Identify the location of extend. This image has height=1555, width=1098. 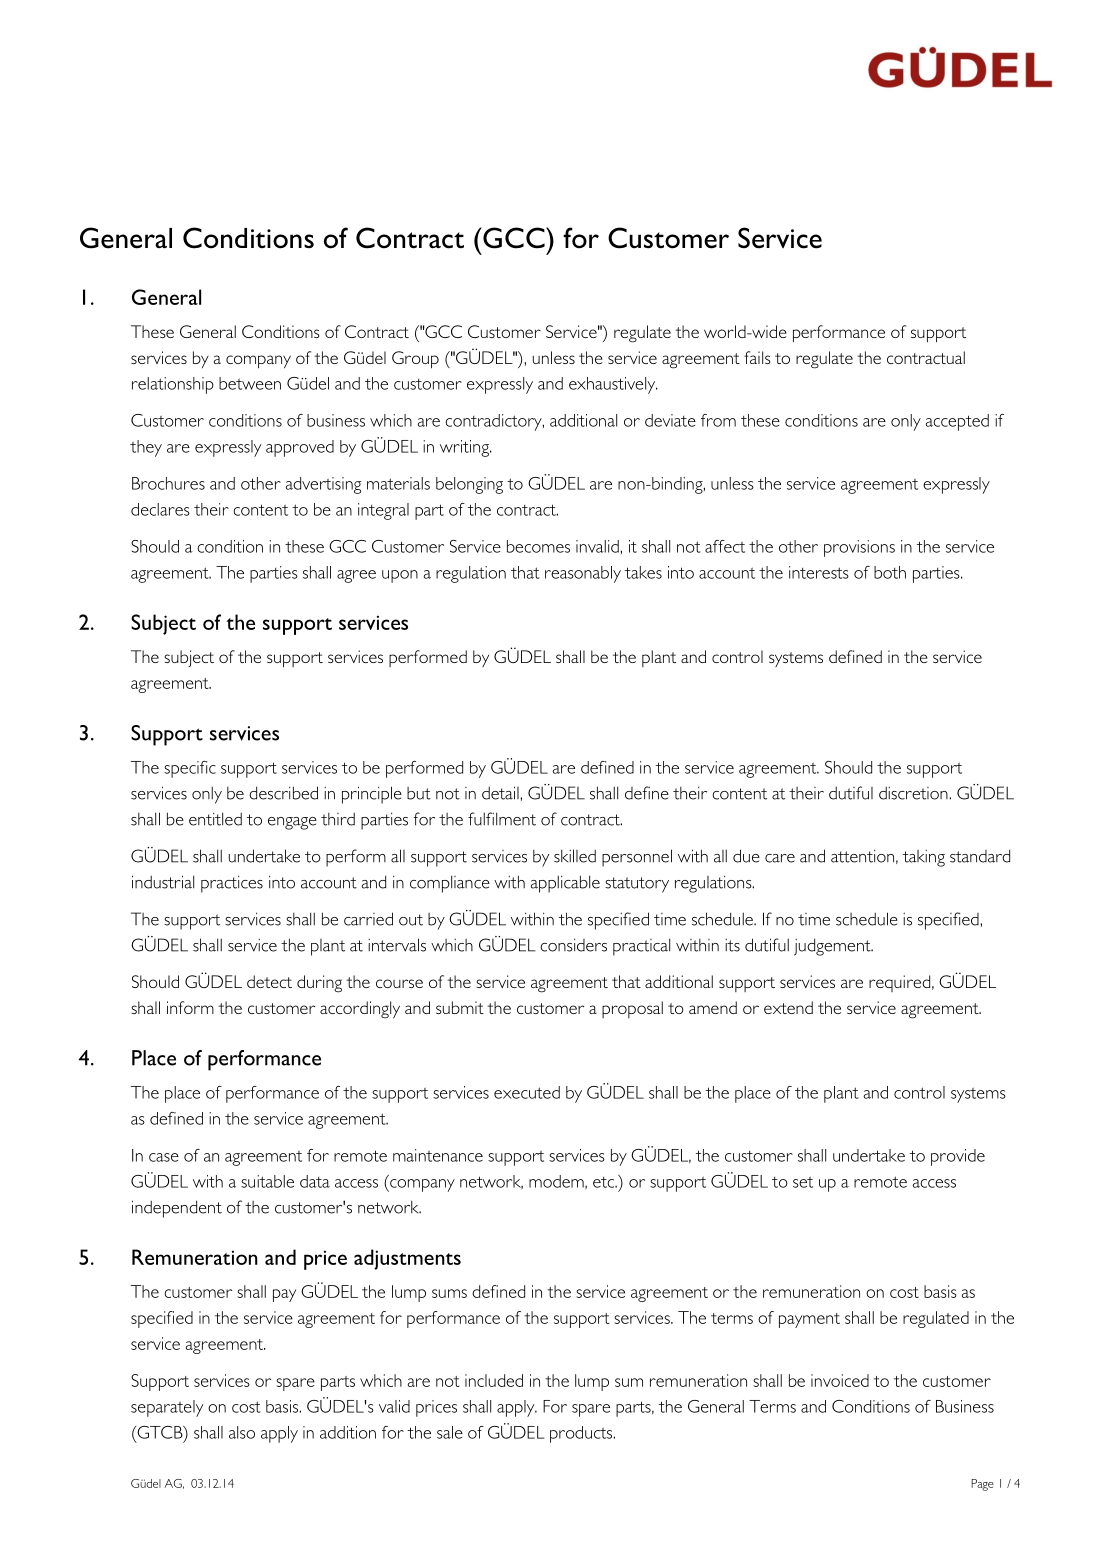
(788, 1007).
